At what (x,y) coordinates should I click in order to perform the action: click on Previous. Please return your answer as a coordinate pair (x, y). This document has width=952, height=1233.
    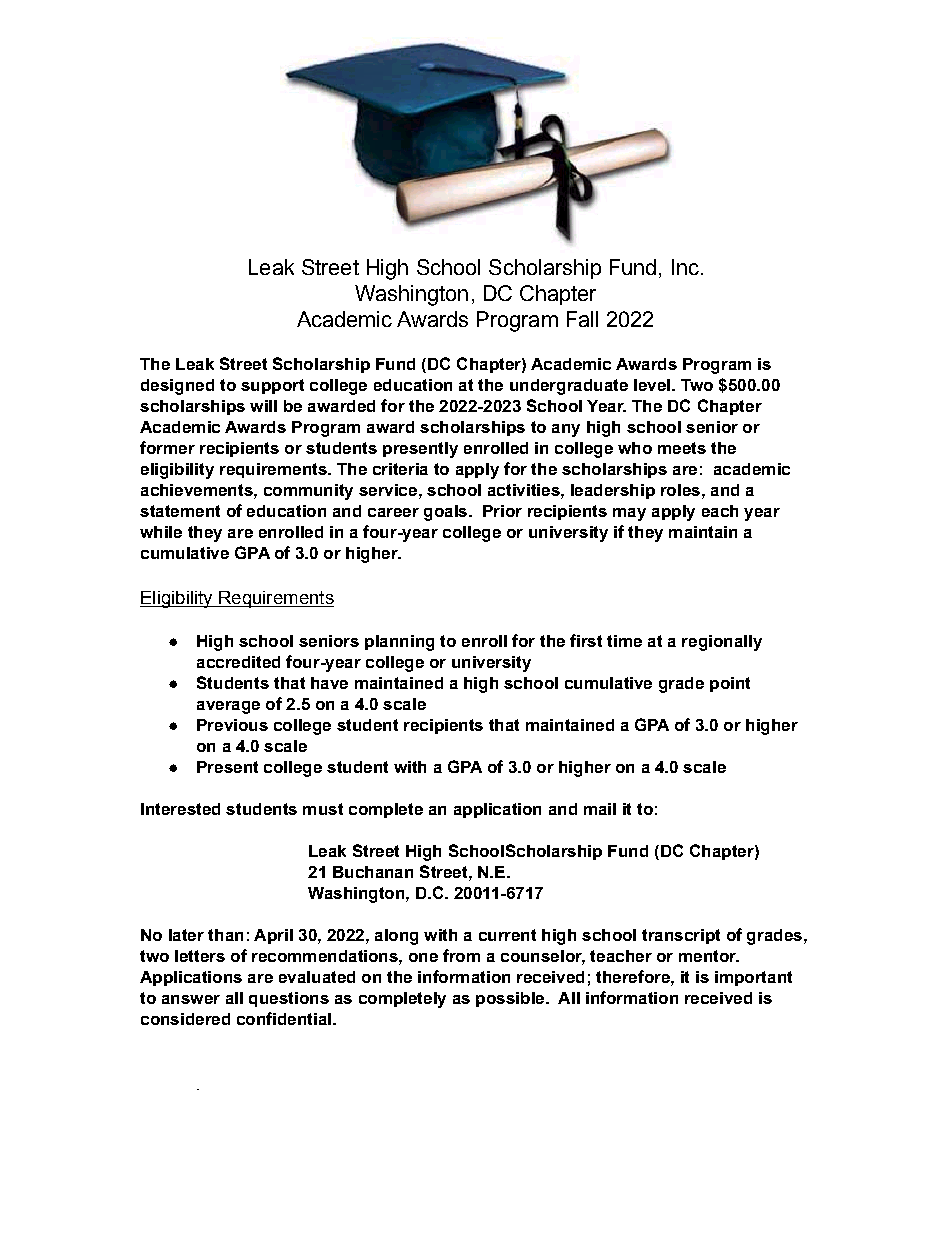
    Looking at the image, I should click on (232, 725).
